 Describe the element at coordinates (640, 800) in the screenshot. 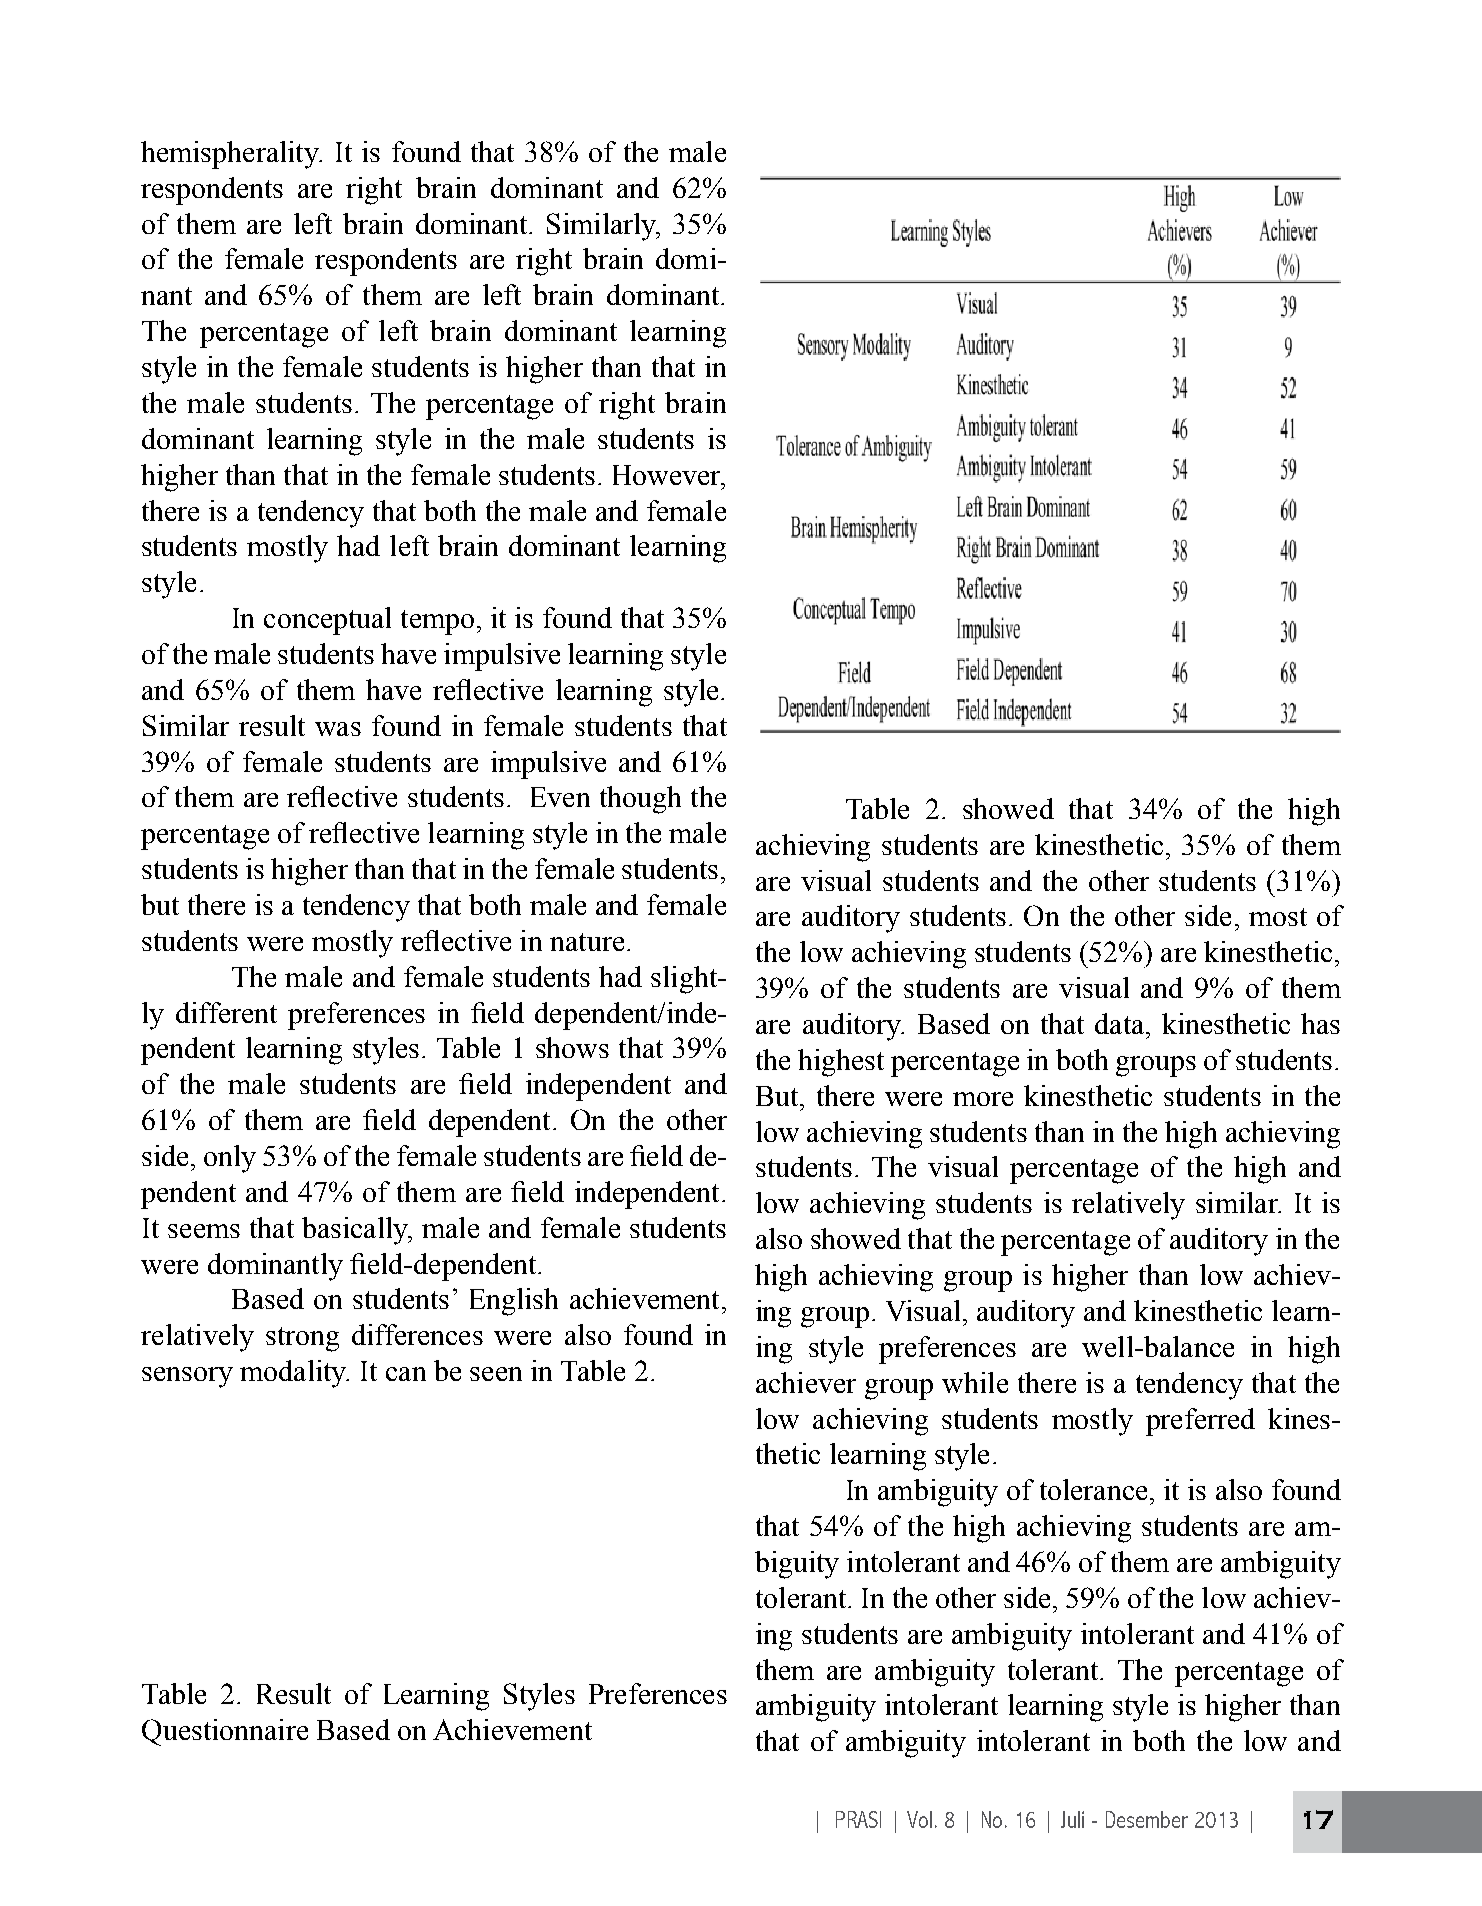

I see `though` at that location.
